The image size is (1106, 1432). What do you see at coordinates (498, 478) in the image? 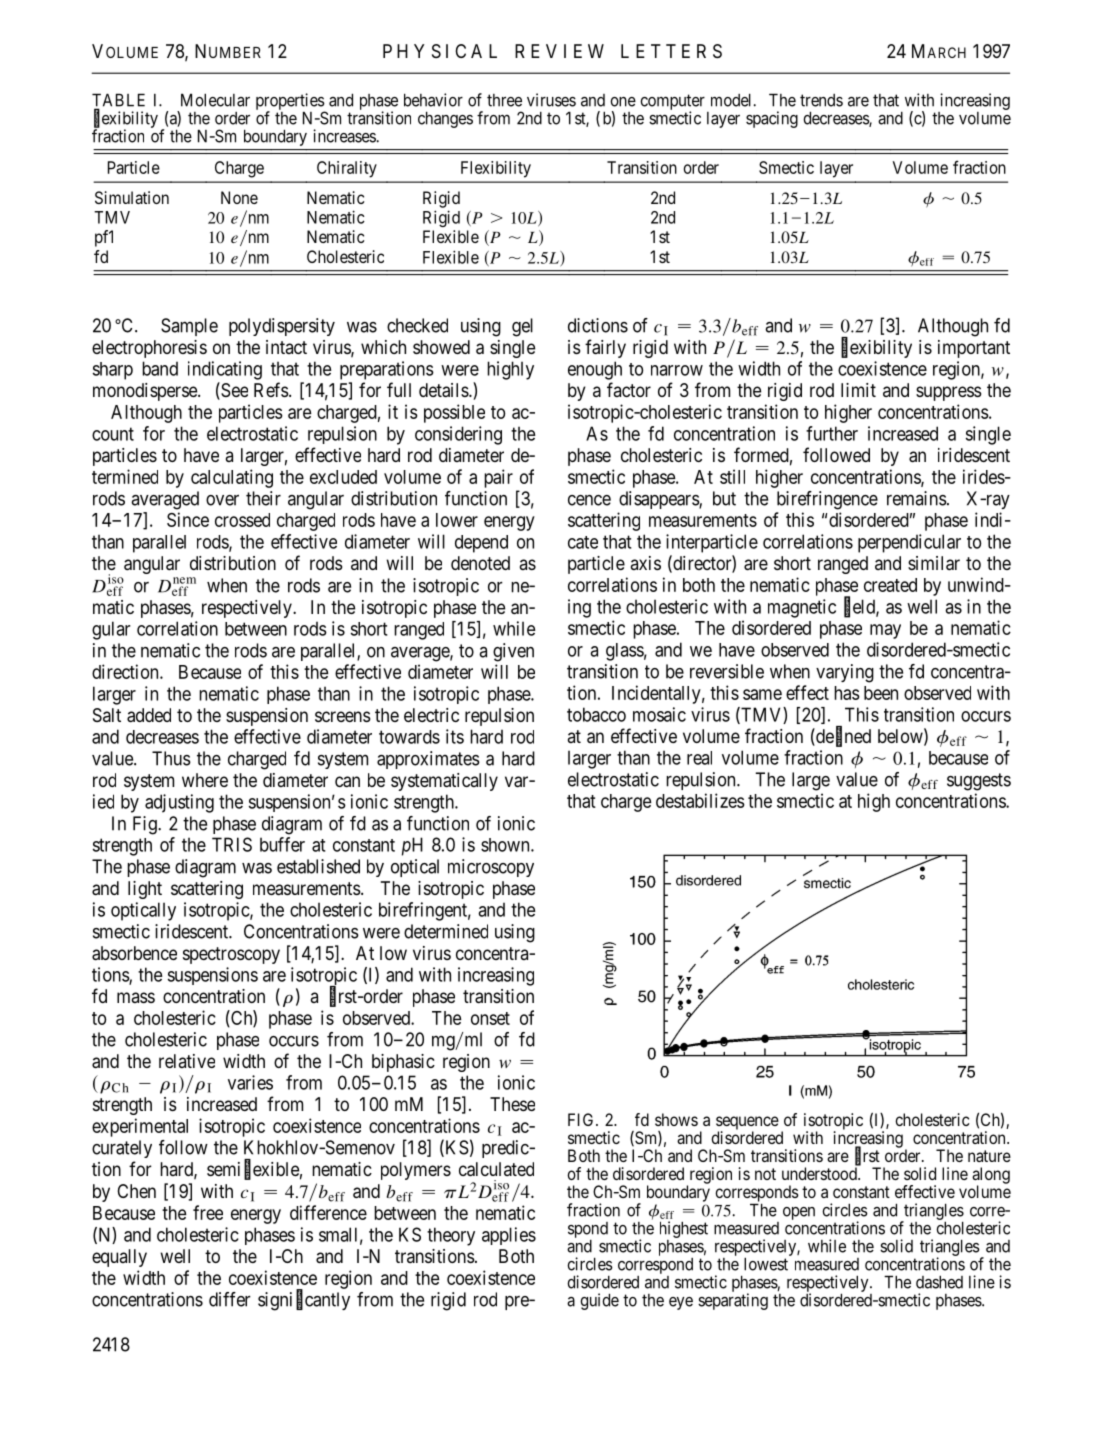
I see `pair` at bounding box center [498, 478].
